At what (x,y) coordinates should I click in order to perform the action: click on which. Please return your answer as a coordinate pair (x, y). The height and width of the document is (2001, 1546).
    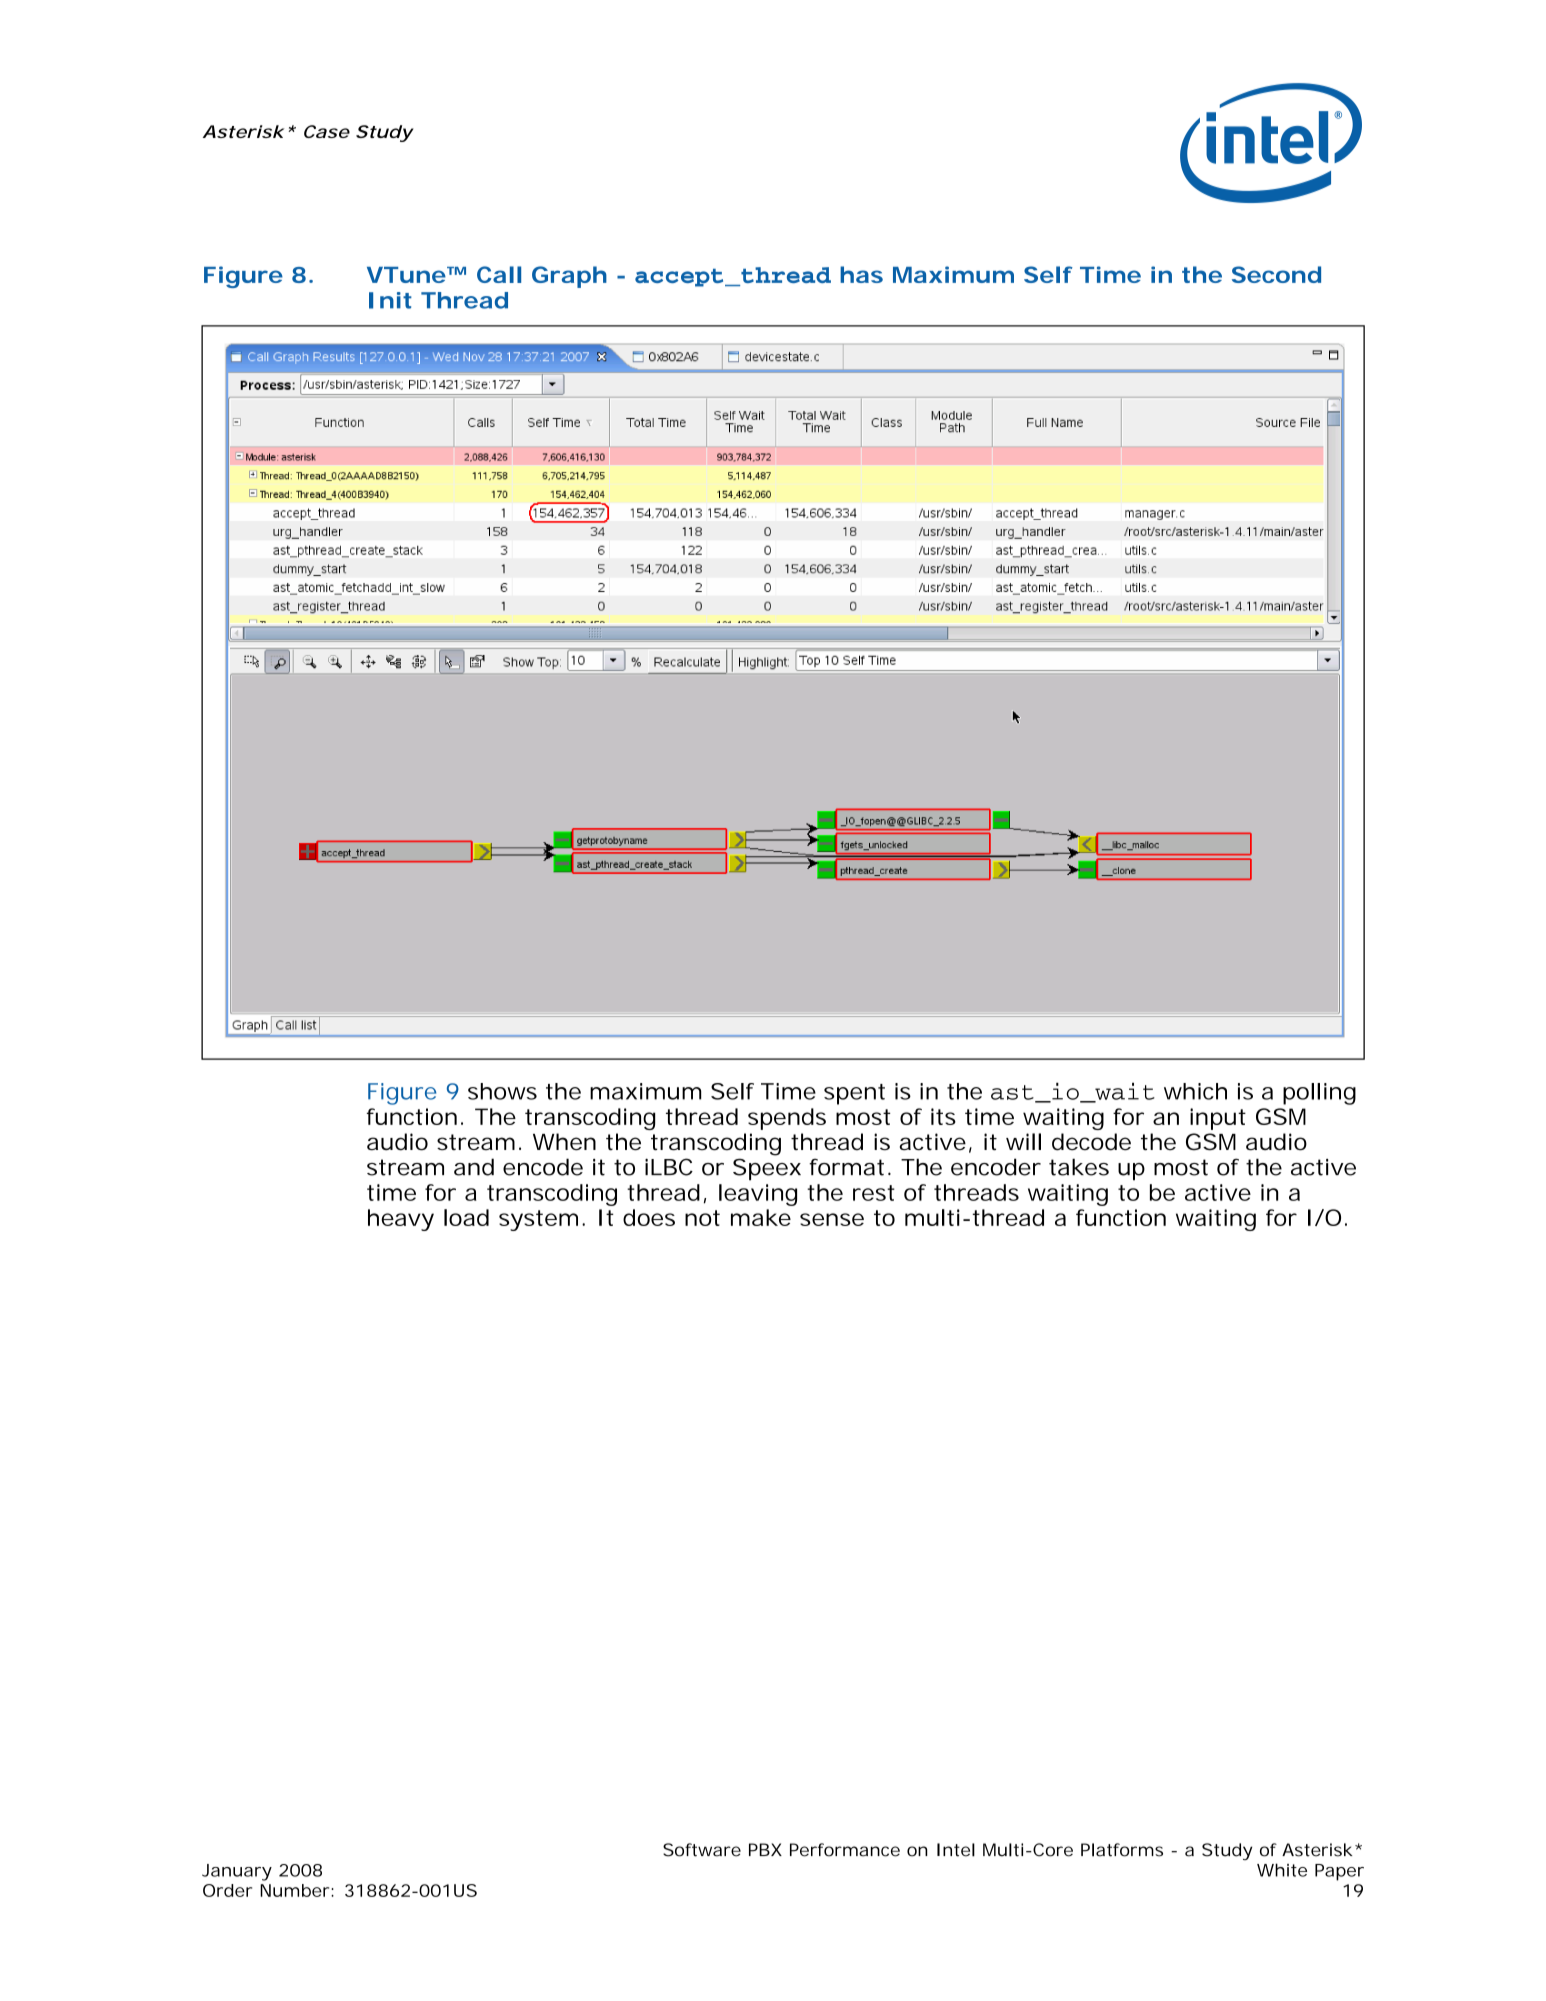
    Looking at the image, I should click on (1195, 1091).
